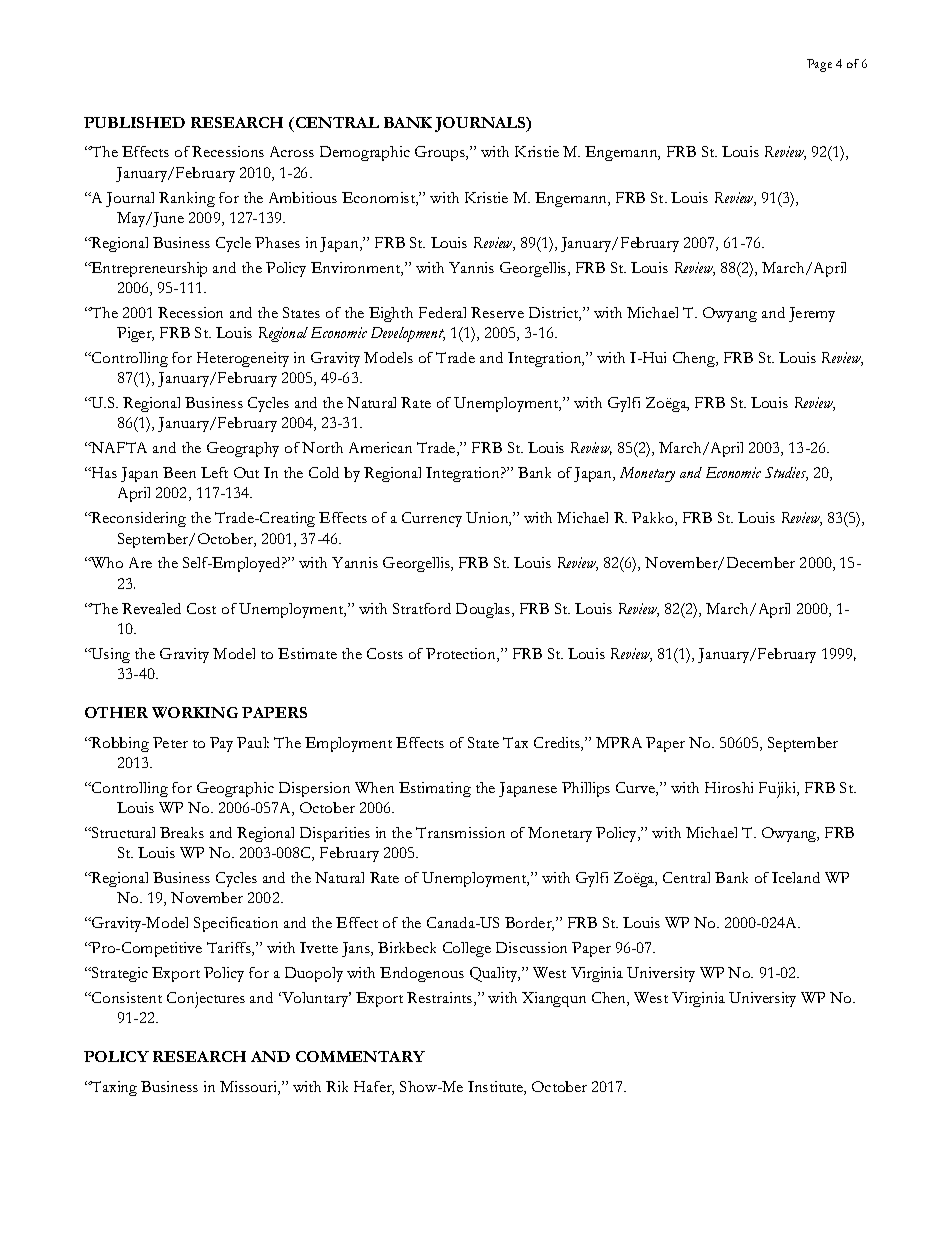  What do you see at coordinates (441, 153) in the page?
I see `Groups` at bounding box center [441, 153].
